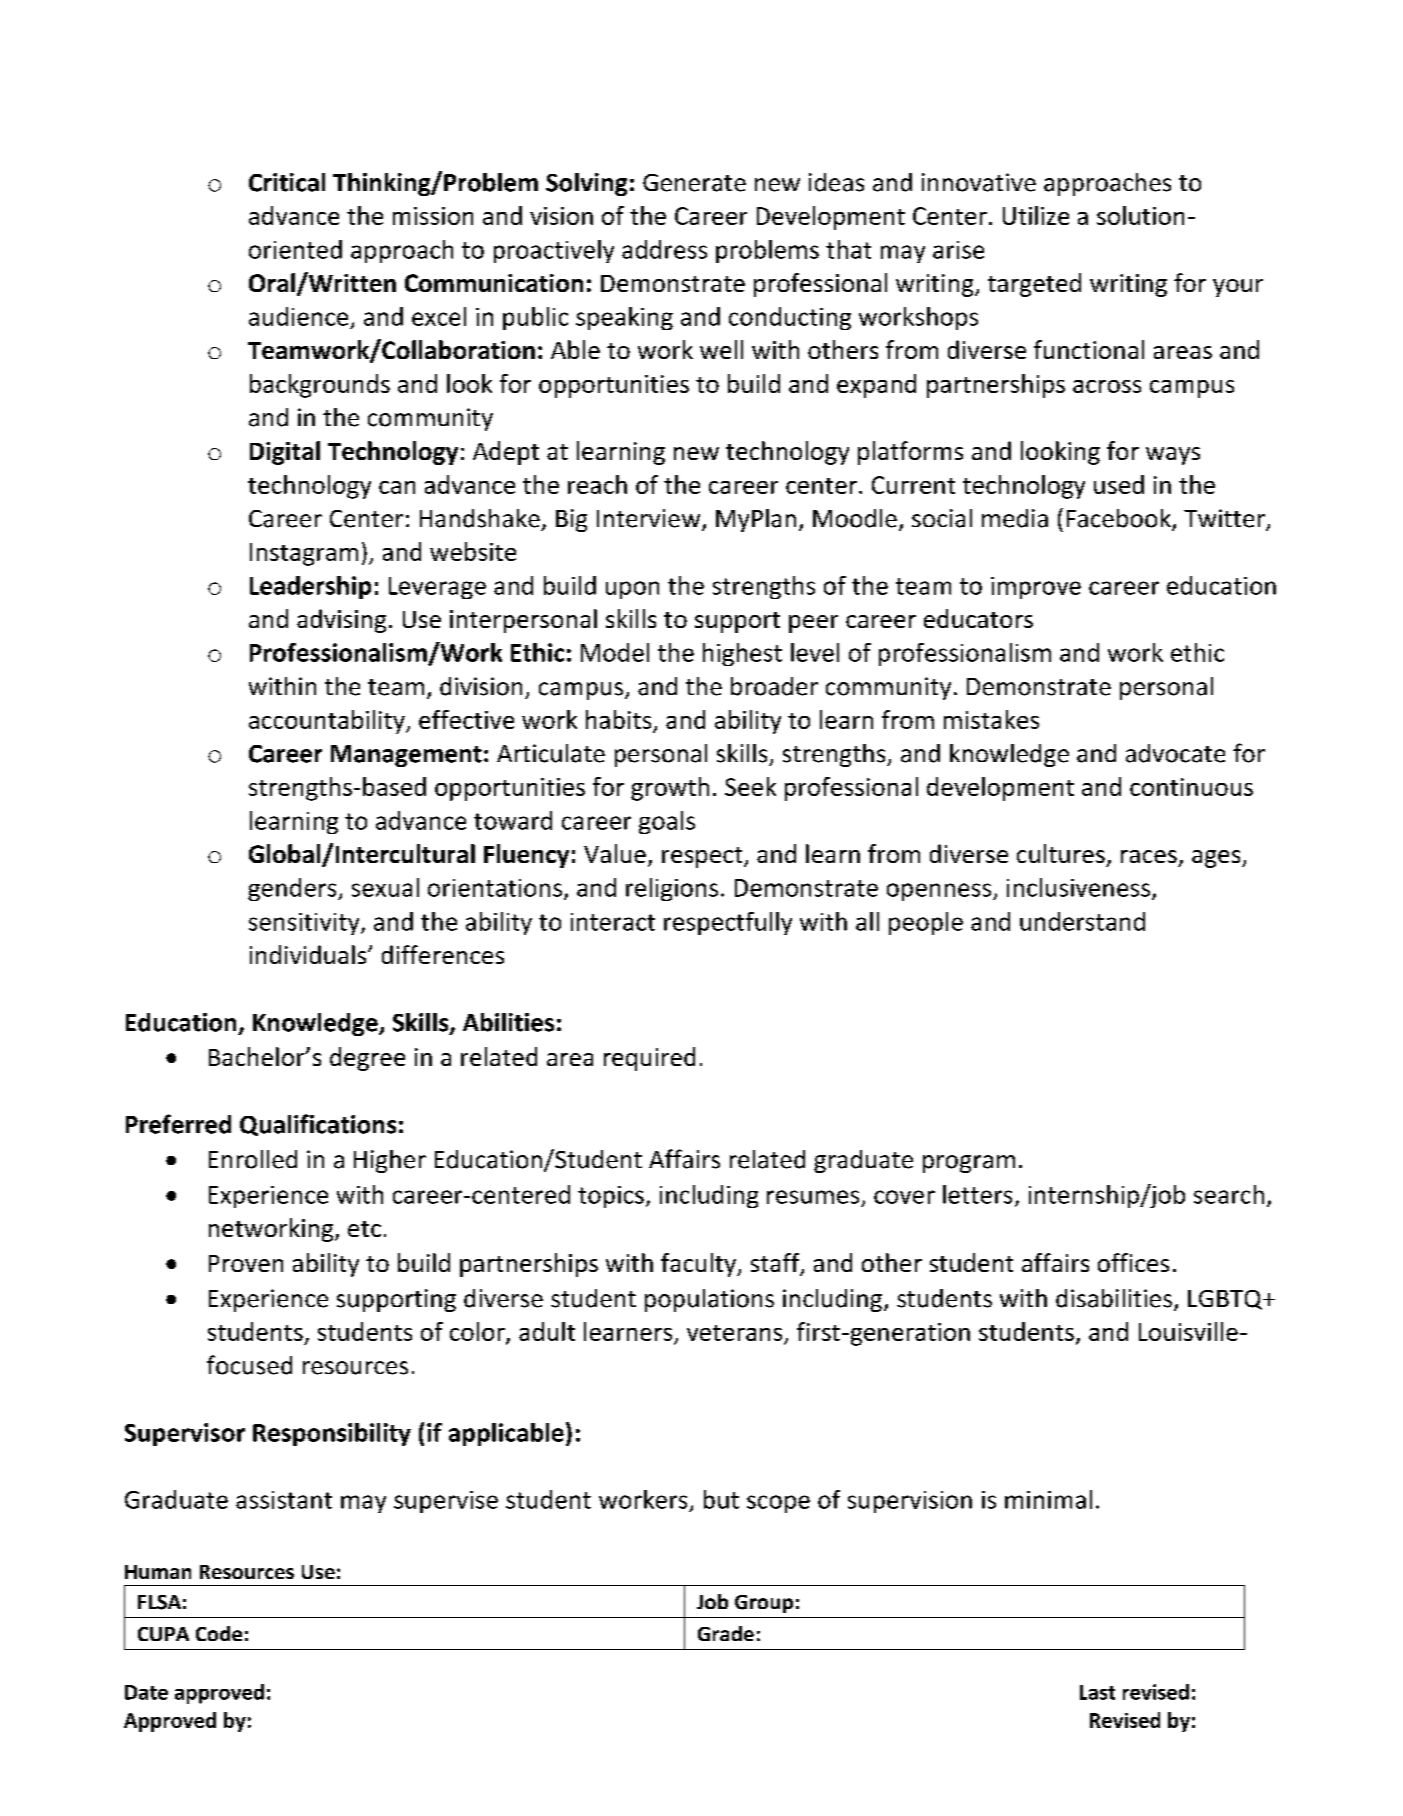  I want to click on Grade, so click(726, 1633).
